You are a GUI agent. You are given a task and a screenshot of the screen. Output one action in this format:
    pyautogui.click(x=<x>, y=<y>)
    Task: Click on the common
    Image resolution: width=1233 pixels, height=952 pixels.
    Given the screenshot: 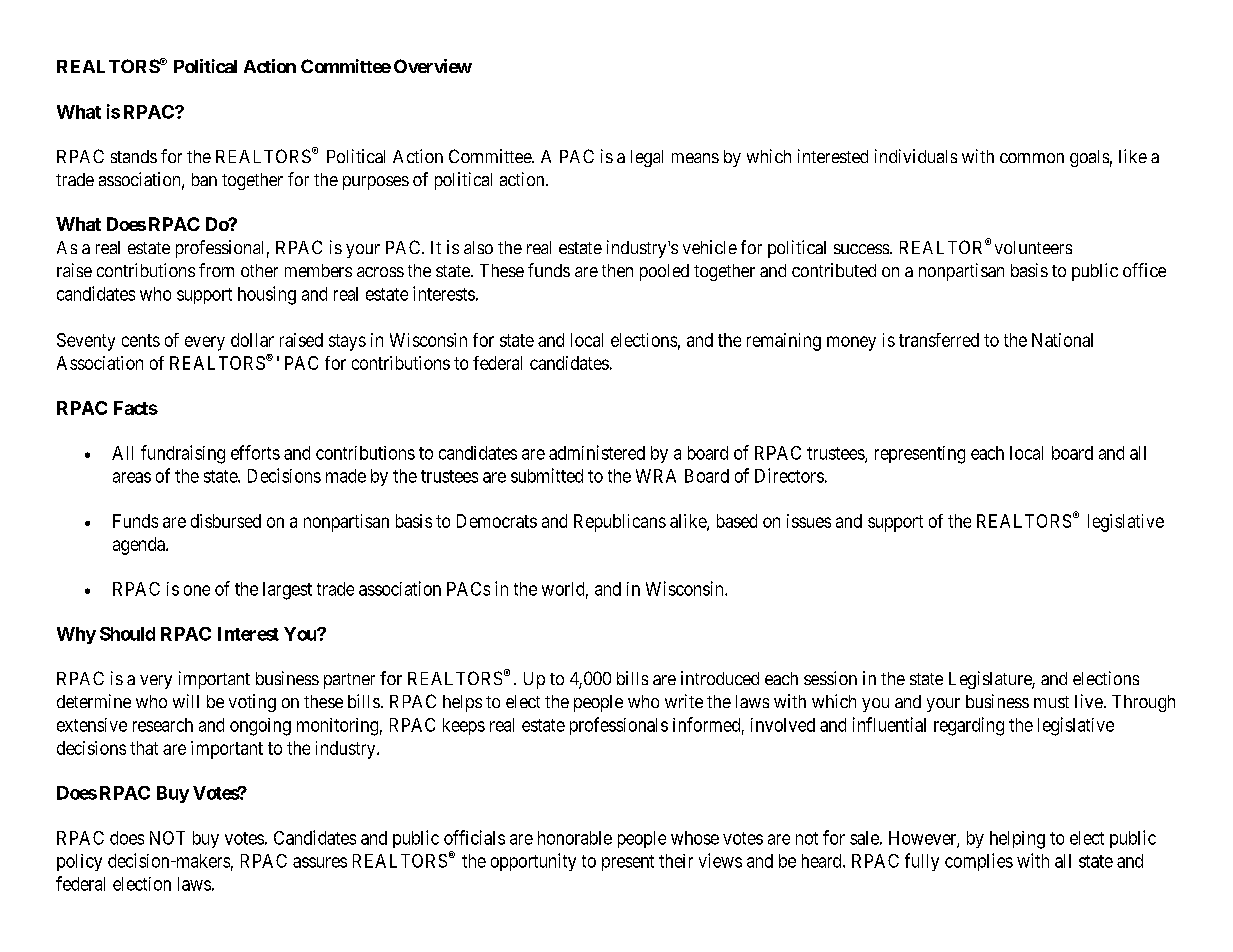 What is the action you would take?
    pyautogui.click(x=1032, y=158)
